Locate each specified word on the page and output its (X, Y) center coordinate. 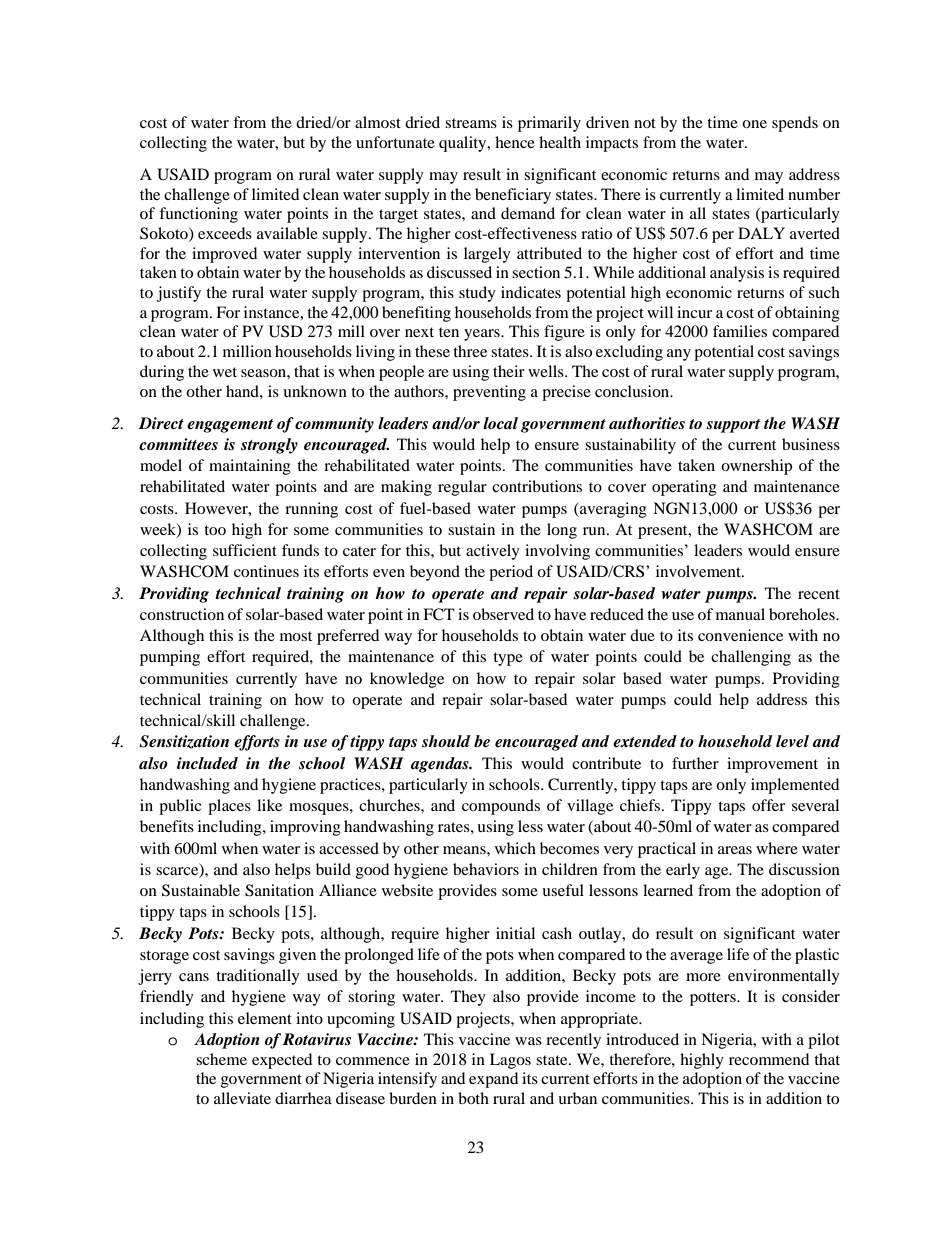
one (754, 124)
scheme (221, 1059)
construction (182, 614)
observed (503, 614)
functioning (198, 215)
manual (740, 614)
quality (464, 144)
